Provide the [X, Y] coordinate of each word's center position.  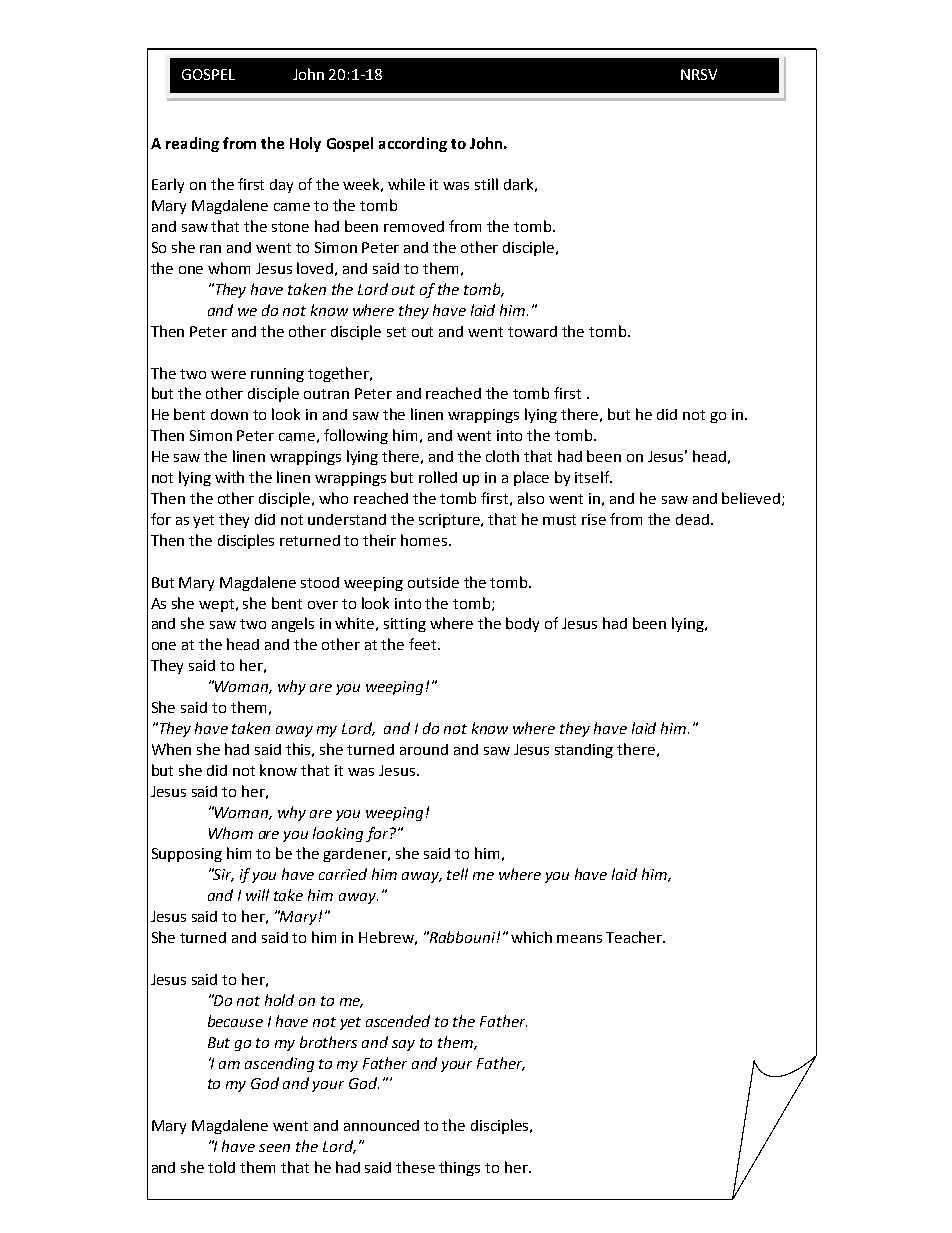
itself [593, 477]
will [257, 895]
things [459, 1168]
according [413, 144]
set [396, 332]
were [228, 375]
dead [694, 519]
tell [457, 874]
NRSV [699, 74]
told [221, 1167]
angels [293, 624]
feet [424, 644]
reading [192, 144]
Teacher [635, 937]
